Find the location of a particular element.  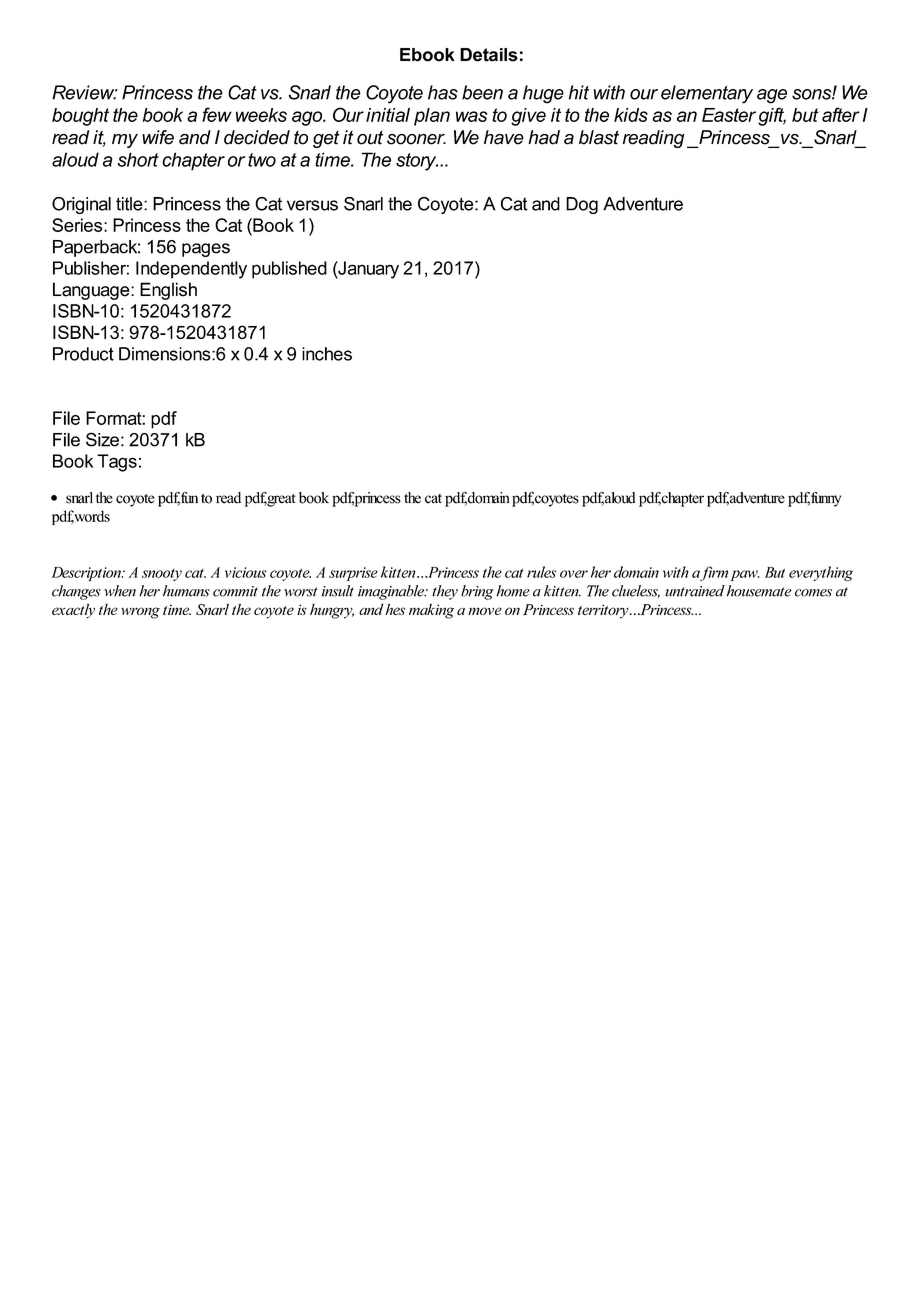

Tags is located at coordinates (117, 463).
